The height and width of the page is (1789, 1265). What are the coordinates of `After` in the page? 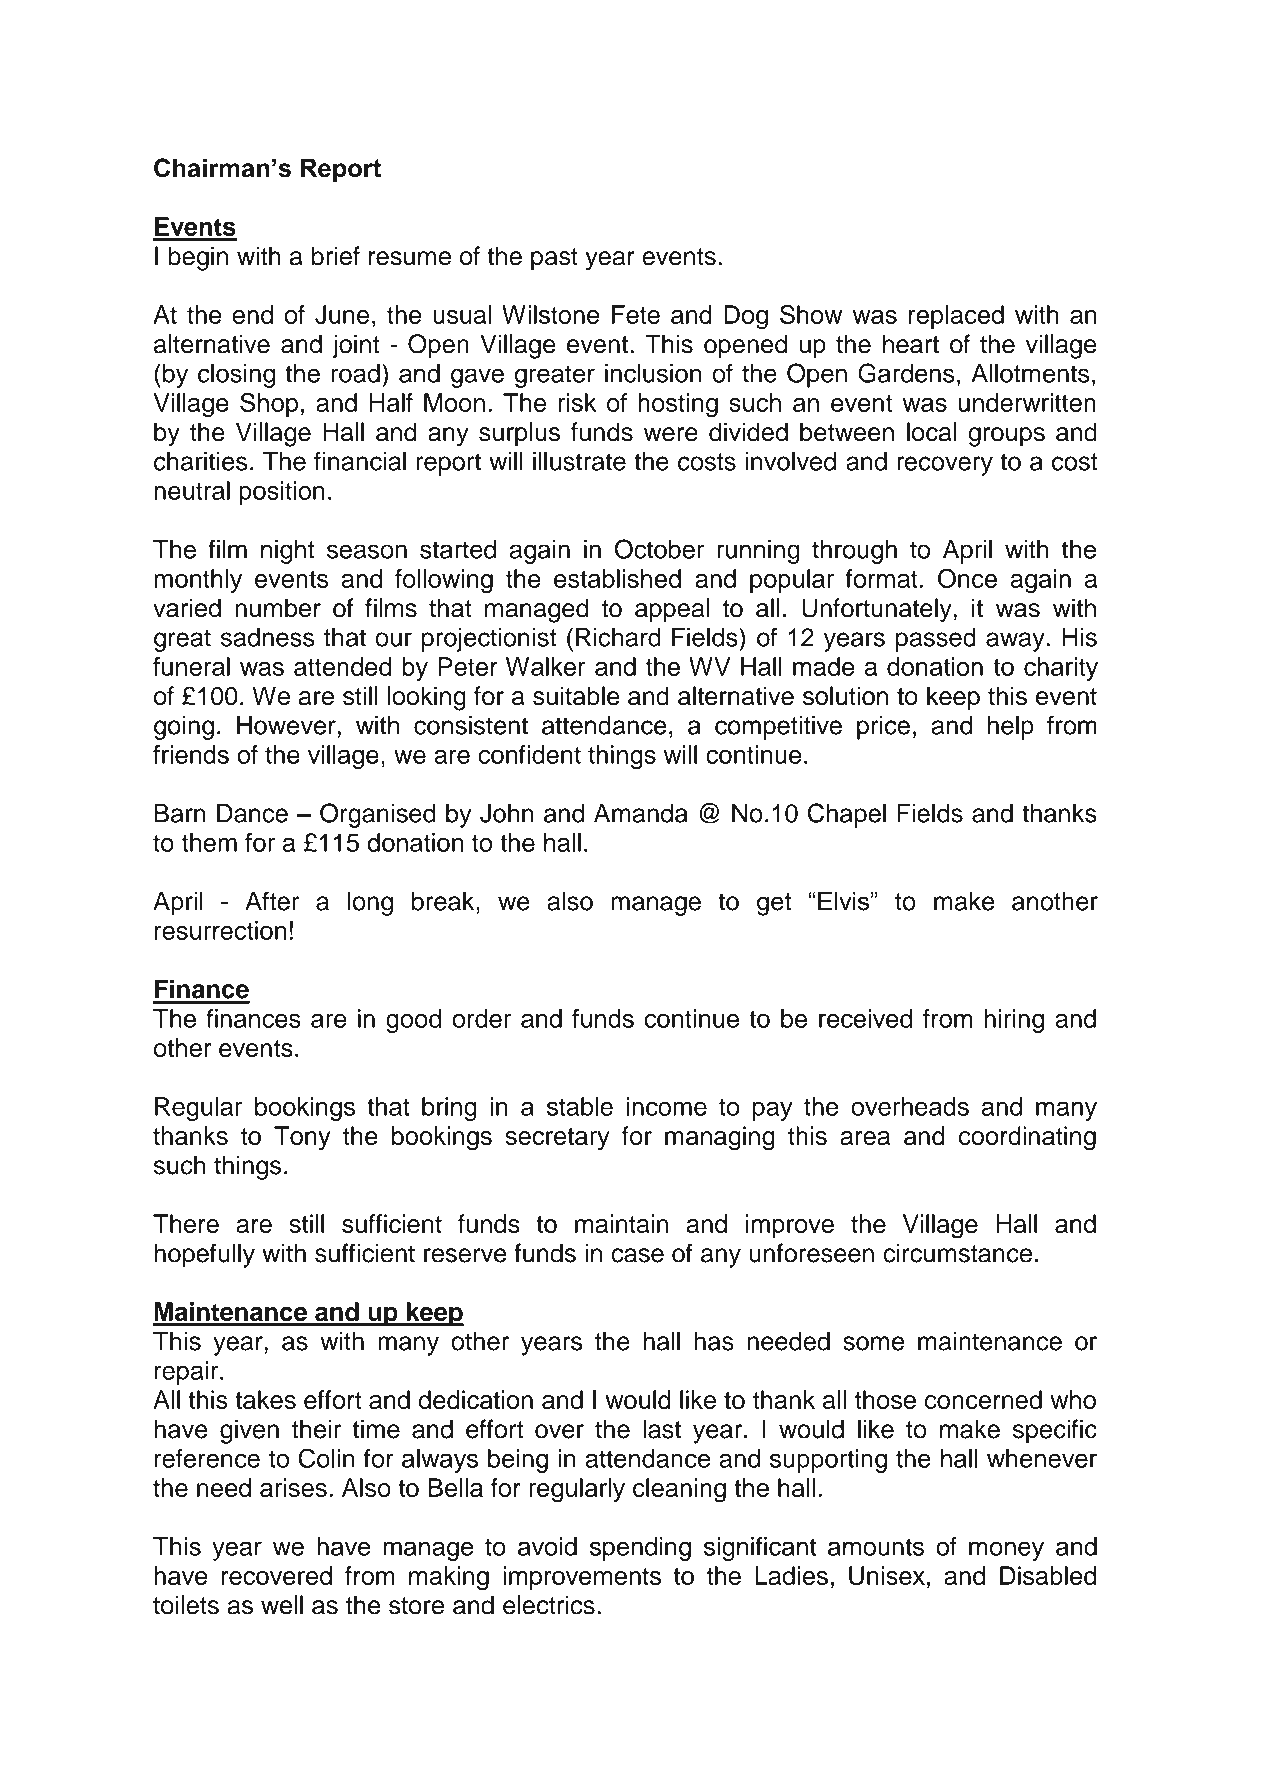 It's located at (272, 901).
